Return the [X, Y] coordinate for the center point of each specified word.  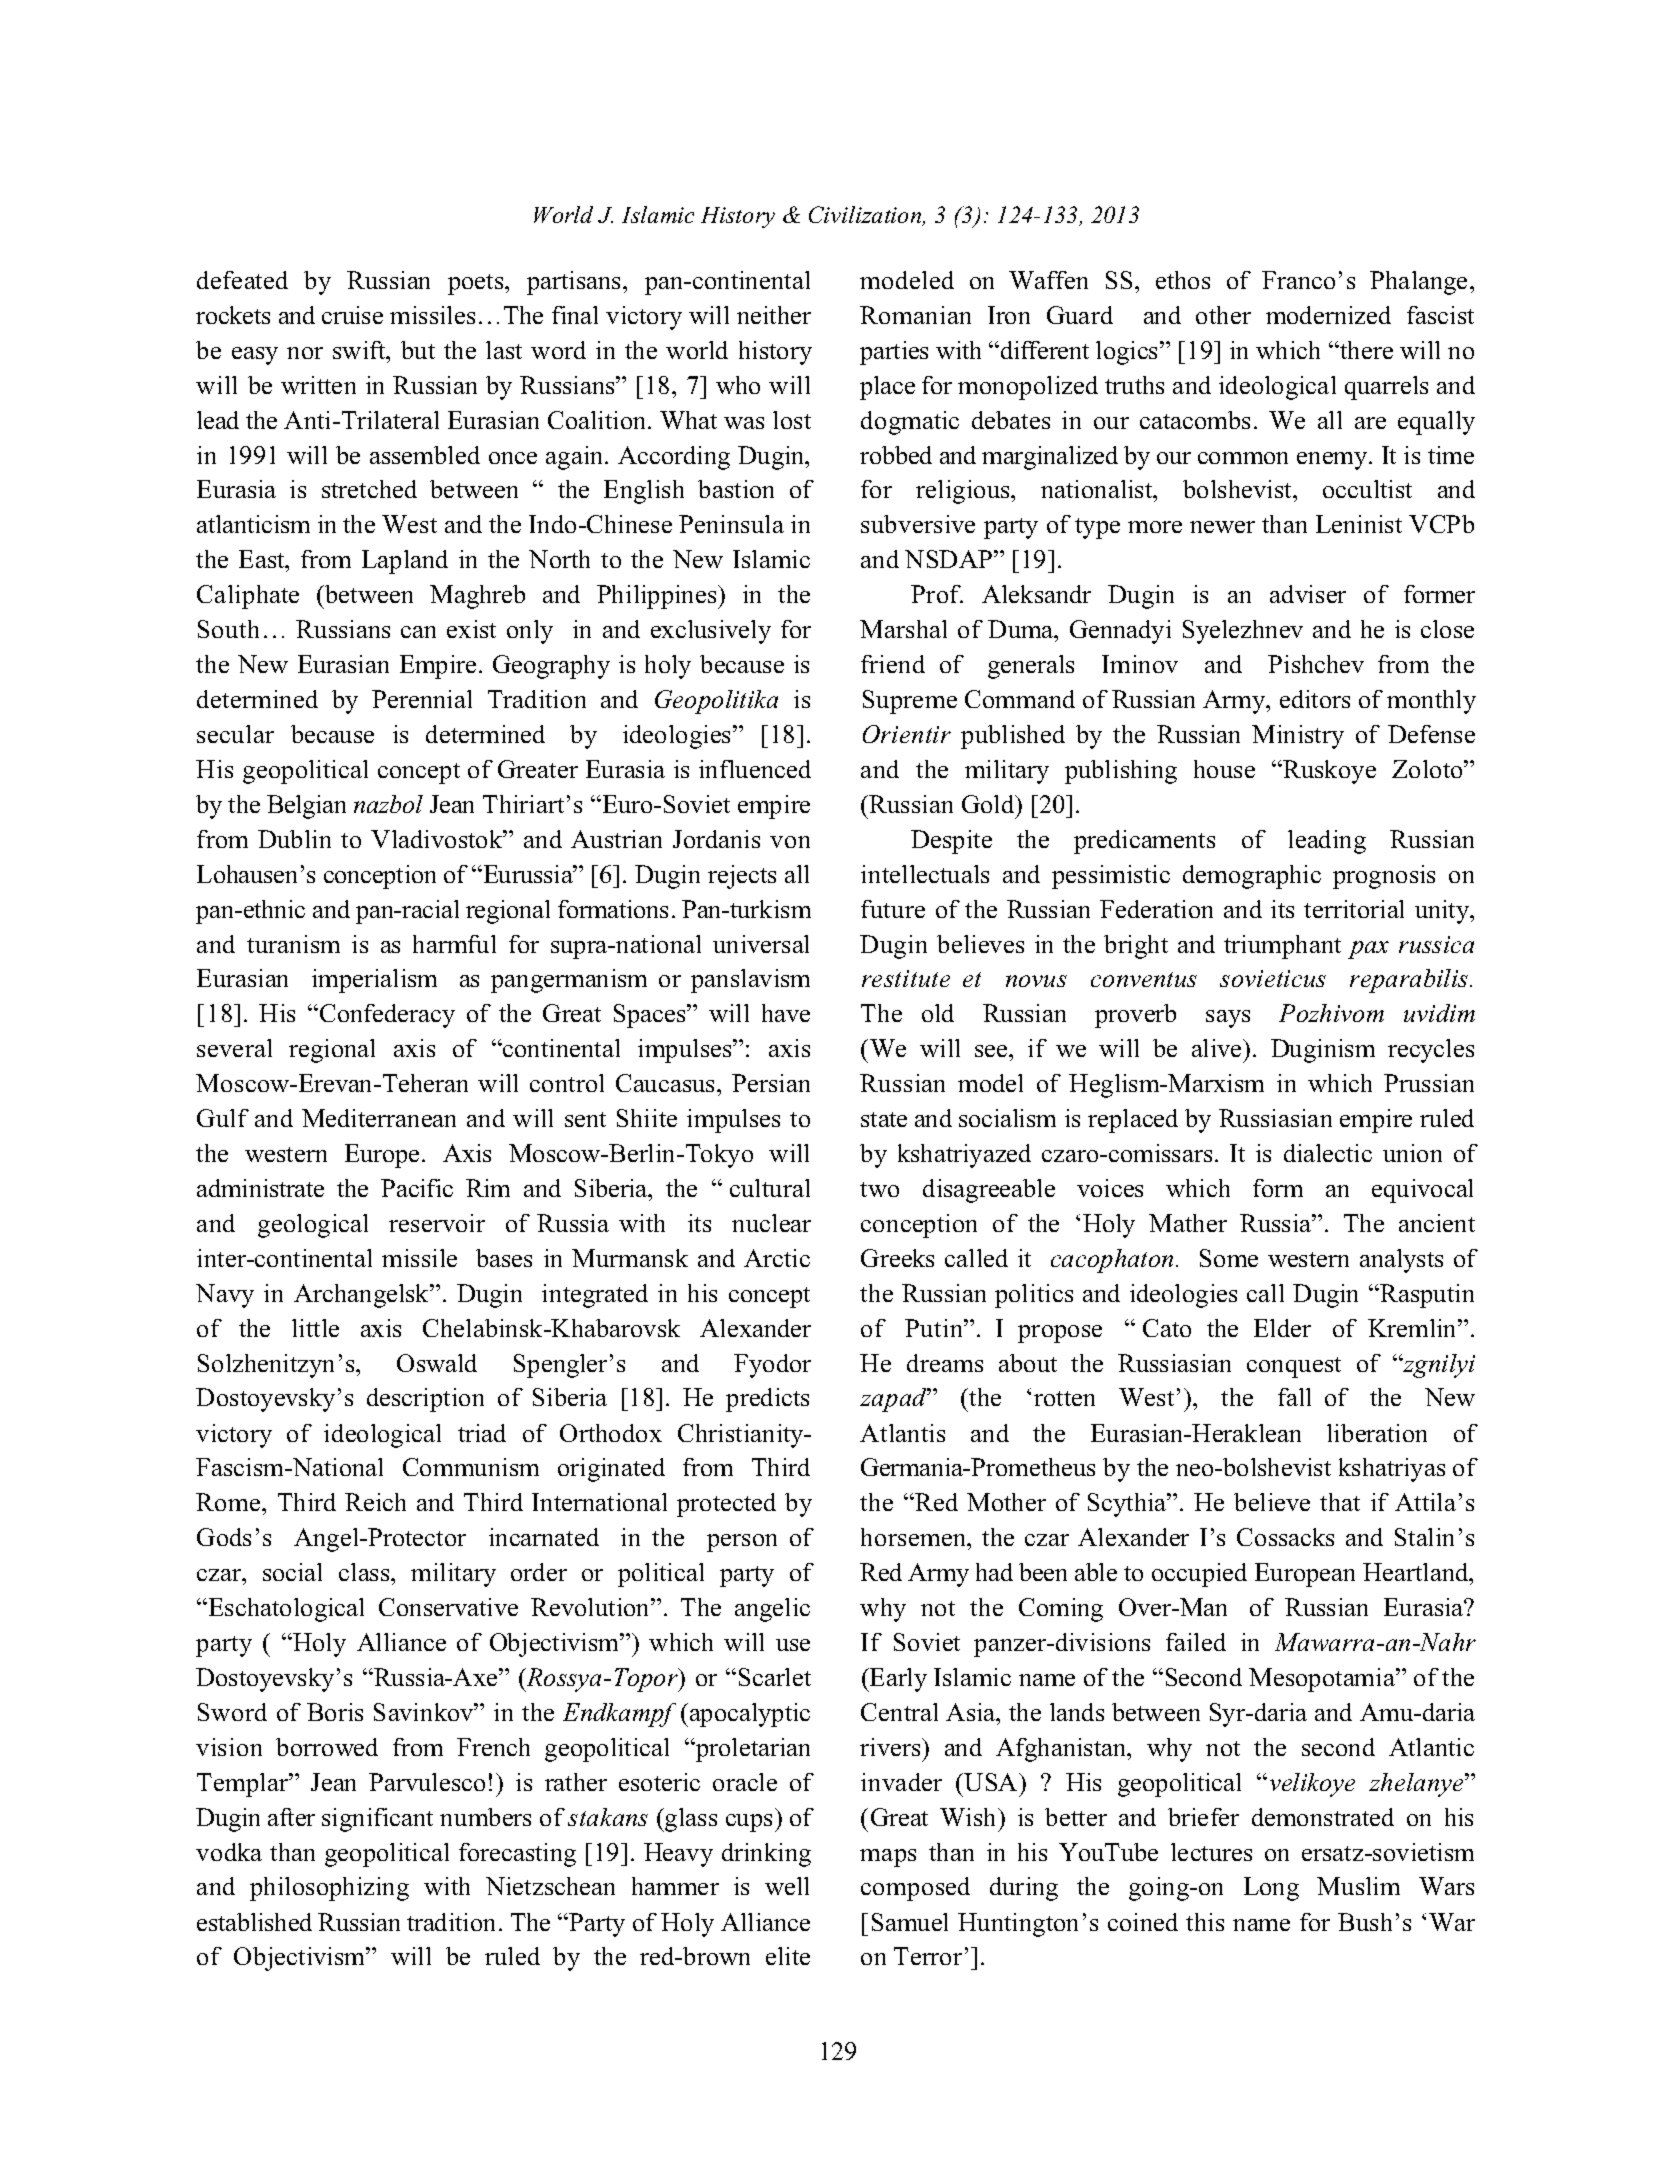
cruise [352, 315]
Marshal [903, 629]
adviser [1308, 594]
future [893, 909]
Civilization [866, 216]
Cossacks [1285, 1537]
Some [1229, 1258]
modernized [1328, 315]
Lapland [405, 562]
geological [313, 1226]
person [742, 1543]
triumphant [1282, 947]
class [365, 1572]
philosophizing [329, 1889]
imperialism [374, 981]
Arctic [777, 1258]
